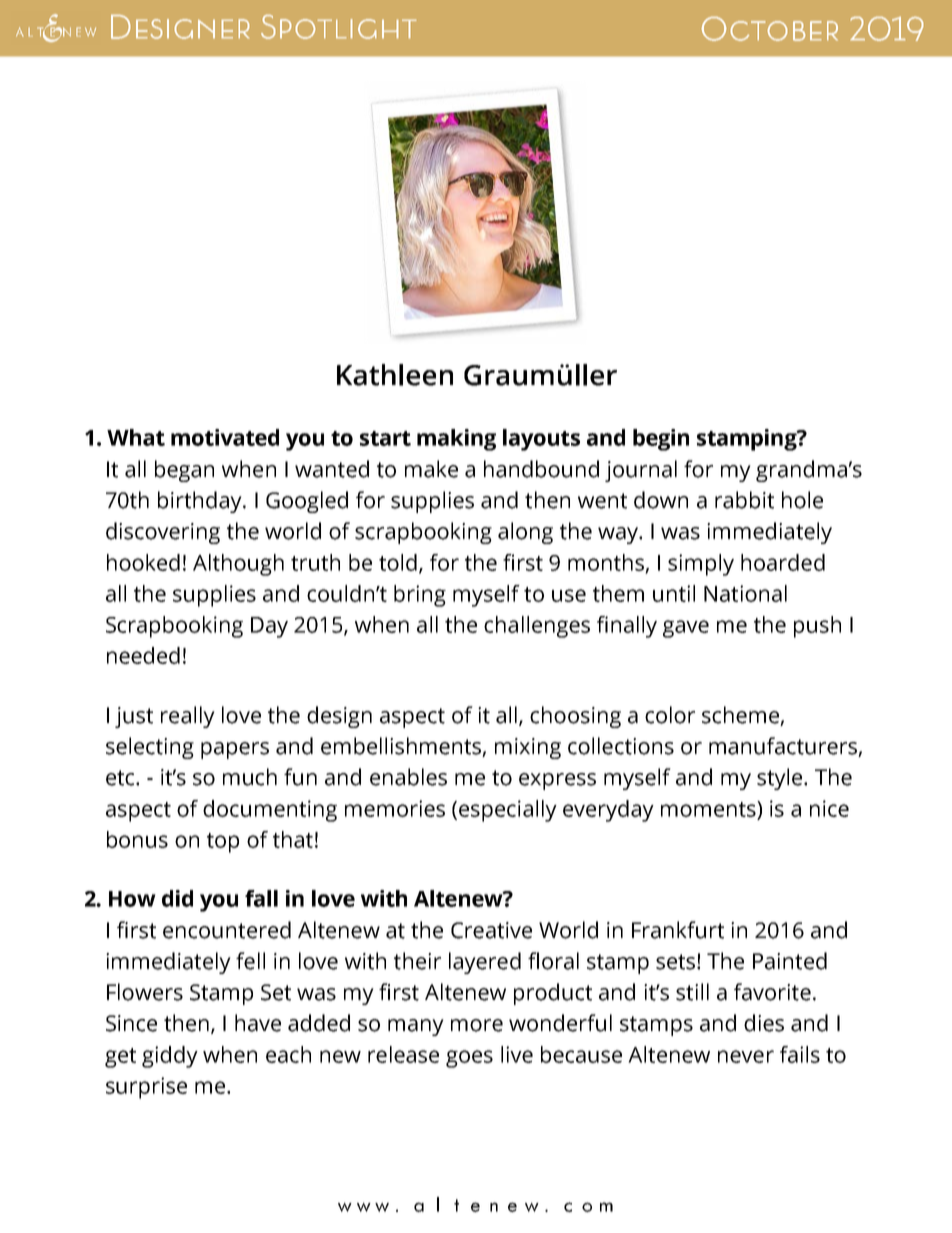 This page has height=1233, width=952. I want to click on top, so click(223, 843).
